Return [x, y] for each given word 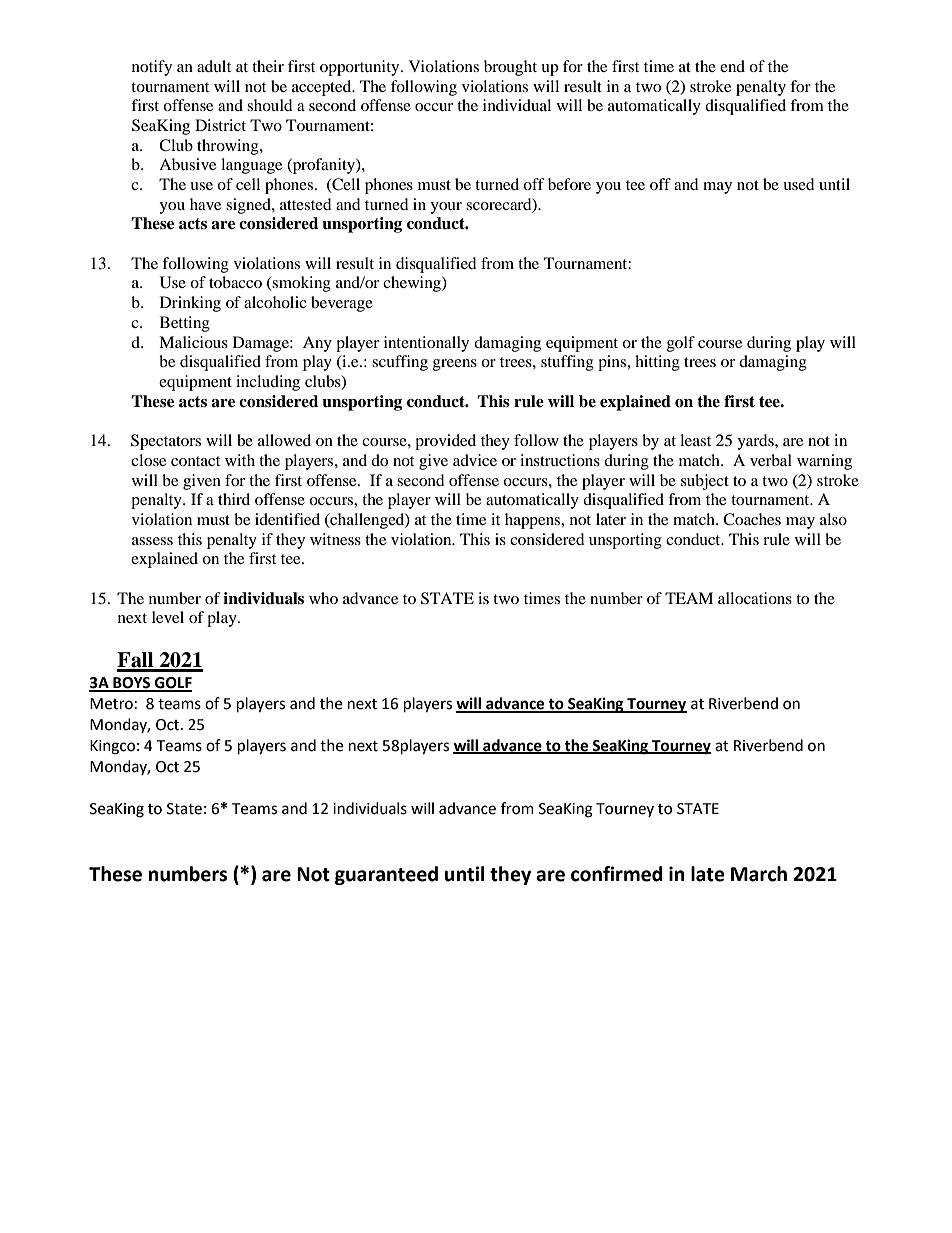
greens [455, 365]
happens [534, 521]
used [799, 184]
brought [510, 68]
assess [152, 541]
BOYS [132, 684]
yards [756, 442]
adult [214, 66]
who [323, 598]
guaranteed [386, 875]
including [268, 383]
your [446, 208]
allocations [755, 598]
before [569, 184]
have [205, 204]
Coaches [752, 519]
